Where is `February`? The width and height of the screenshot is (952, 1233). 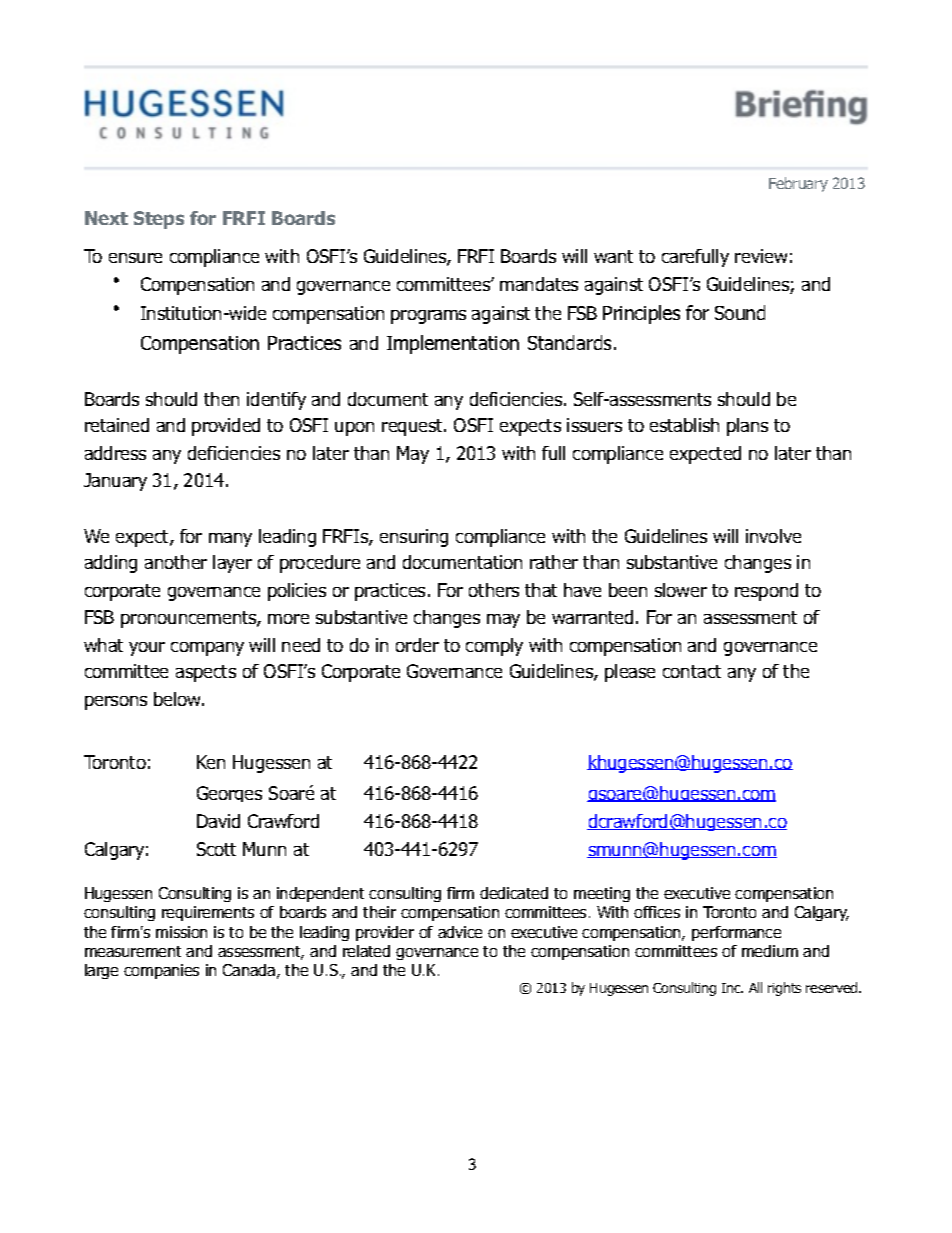 February is located at coordinates (798, 184).
